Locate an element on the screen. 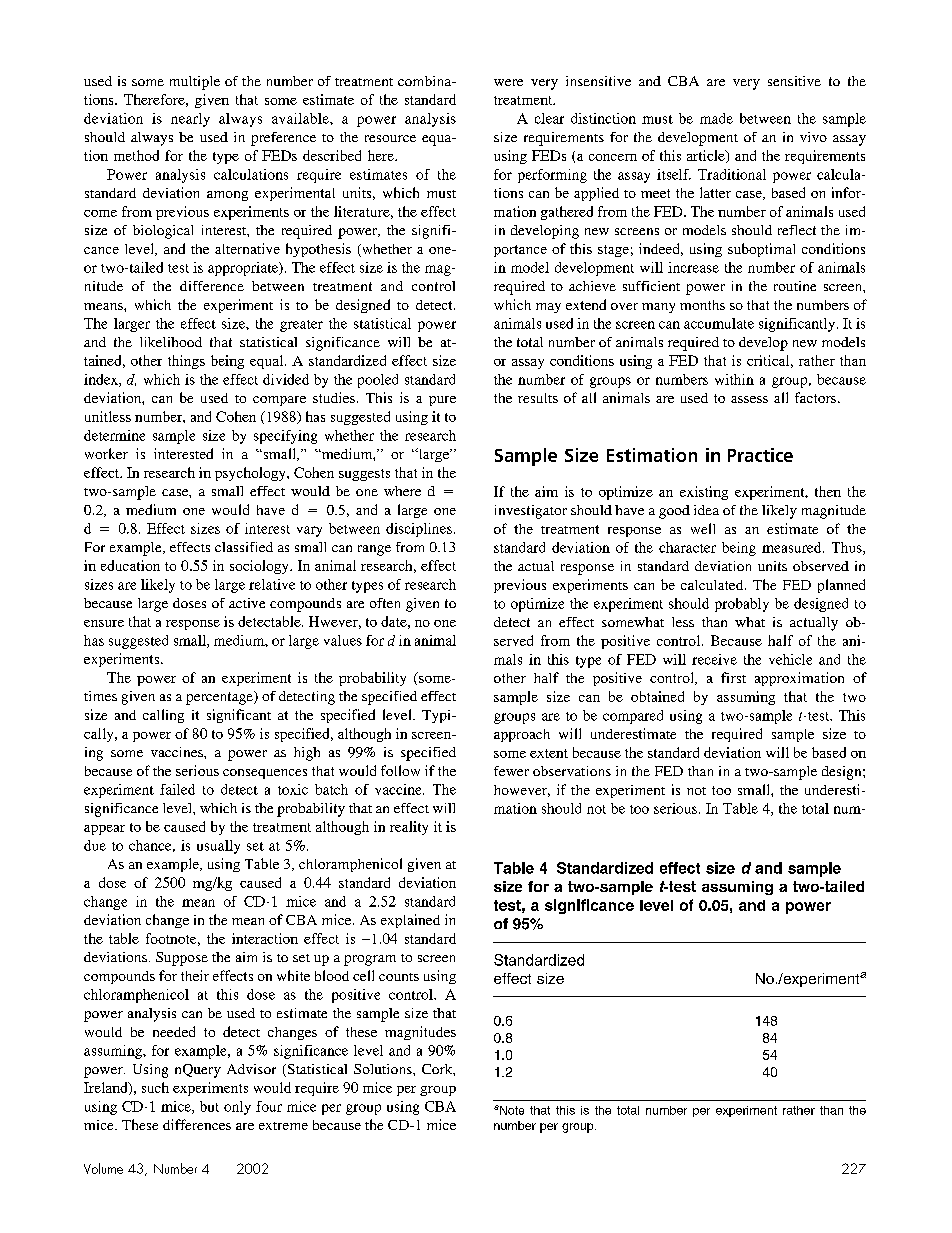 Image resolution: width=952 pixels, height=1233 pixels. Practice is located at coordinates (760, 455).
